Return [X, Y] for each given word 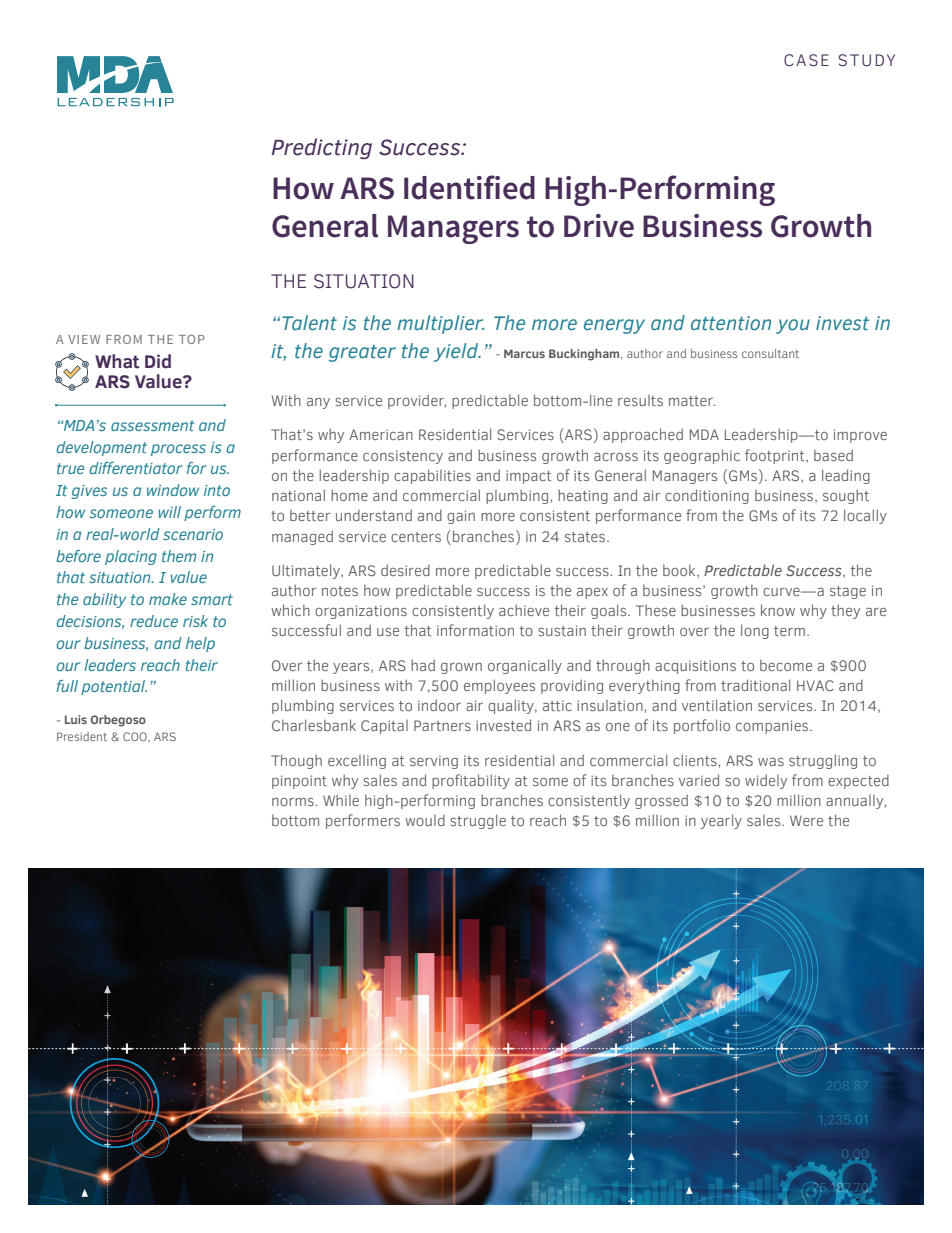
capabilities [432, 476]
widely [766, 781]
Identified [469, 187]
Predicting [322, 148]
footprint [776, 456]
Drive [599, 226]
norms [294, 802]
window [173, 490]
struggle [478, 821]
